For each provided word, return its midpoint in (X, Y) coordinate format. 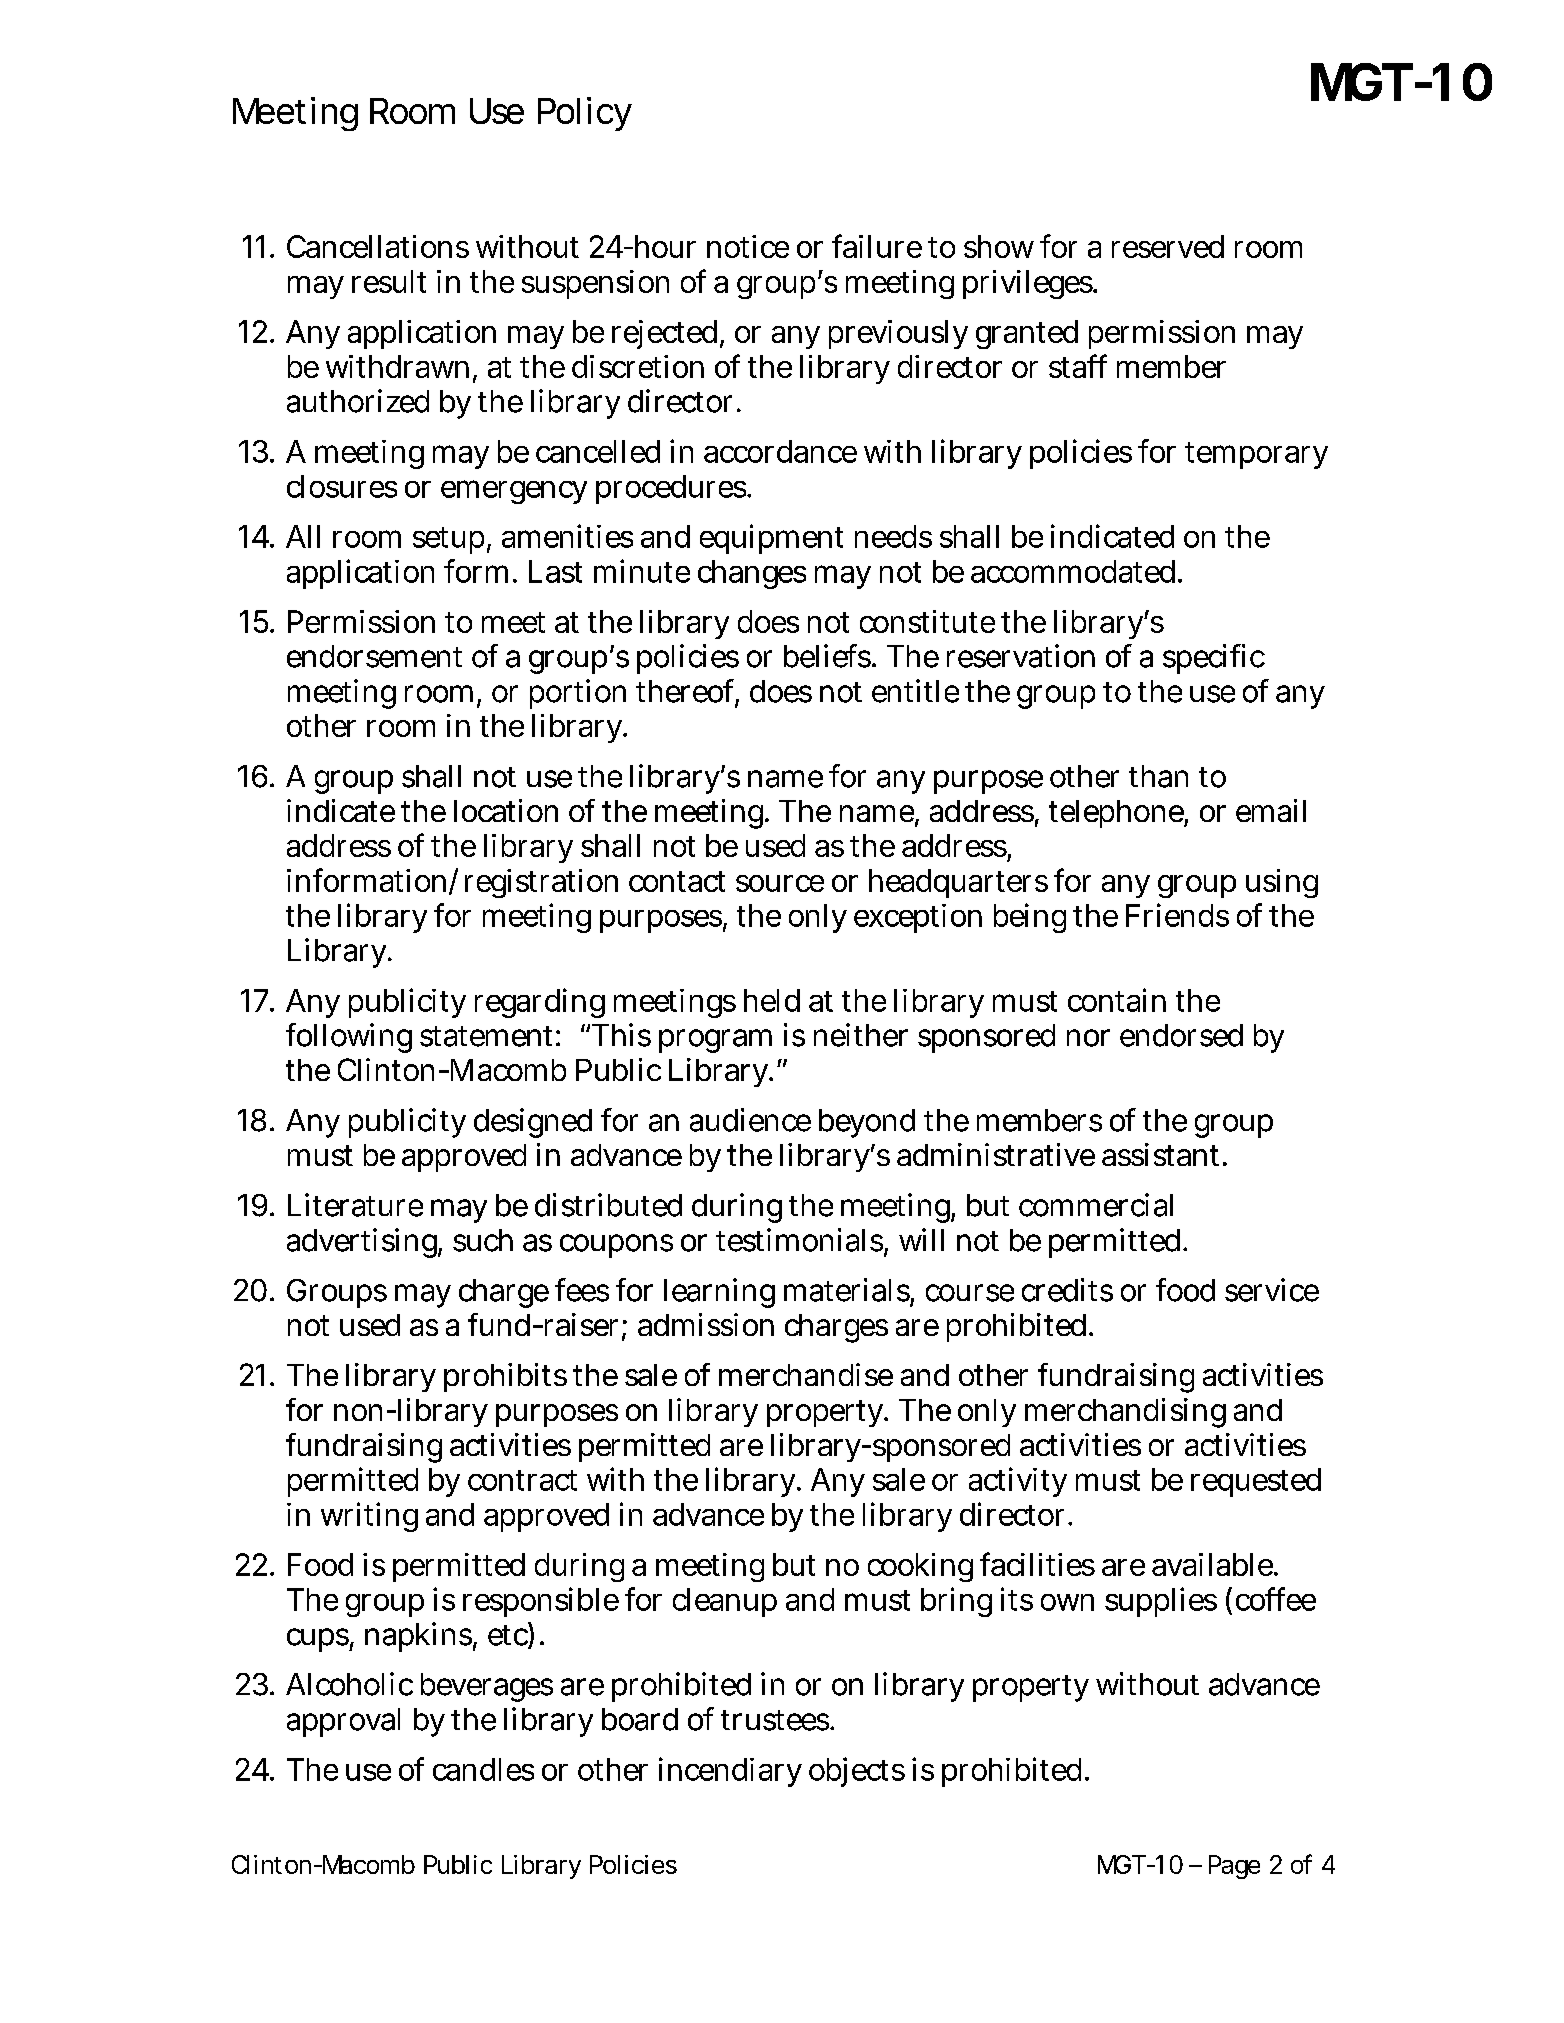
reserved (1168, 246)
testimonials (800, 1241)
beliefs (828, 656)
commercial (1096, 1205)
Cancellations (378, 246)
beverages (487, 1687)
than (1158, 776)
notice (748, 246)
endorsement (374, 656)
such (483, 1240)
